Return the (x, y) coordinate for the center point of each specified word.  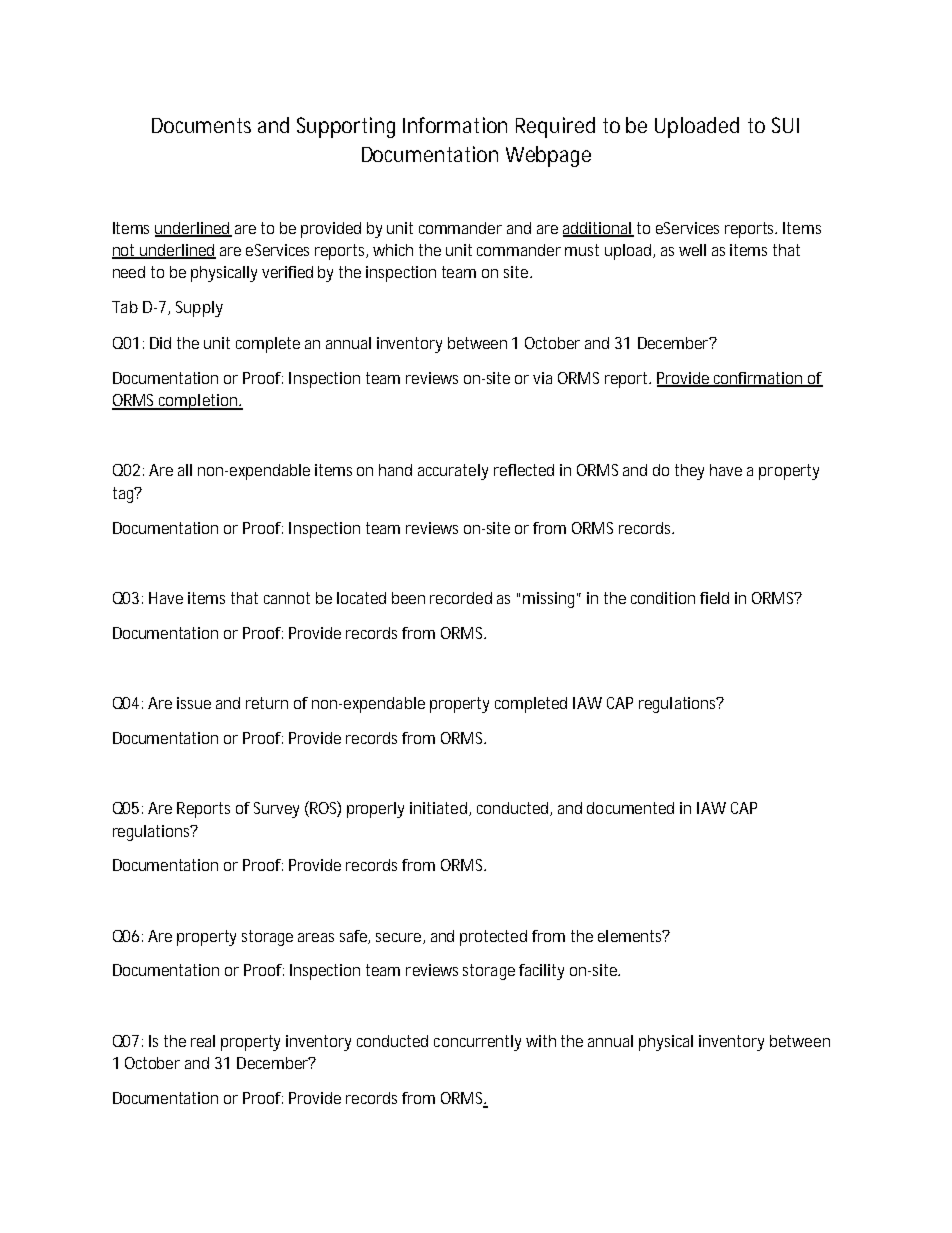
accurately (453, 472)
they (689, 472)
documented (630, 808)
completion (198, 402)
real (203, 1041)
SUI (785, 125)
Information (455, 125)
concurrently (477, 1043)
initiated (438, 808)
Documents (201, 125)
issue (194, 703)
